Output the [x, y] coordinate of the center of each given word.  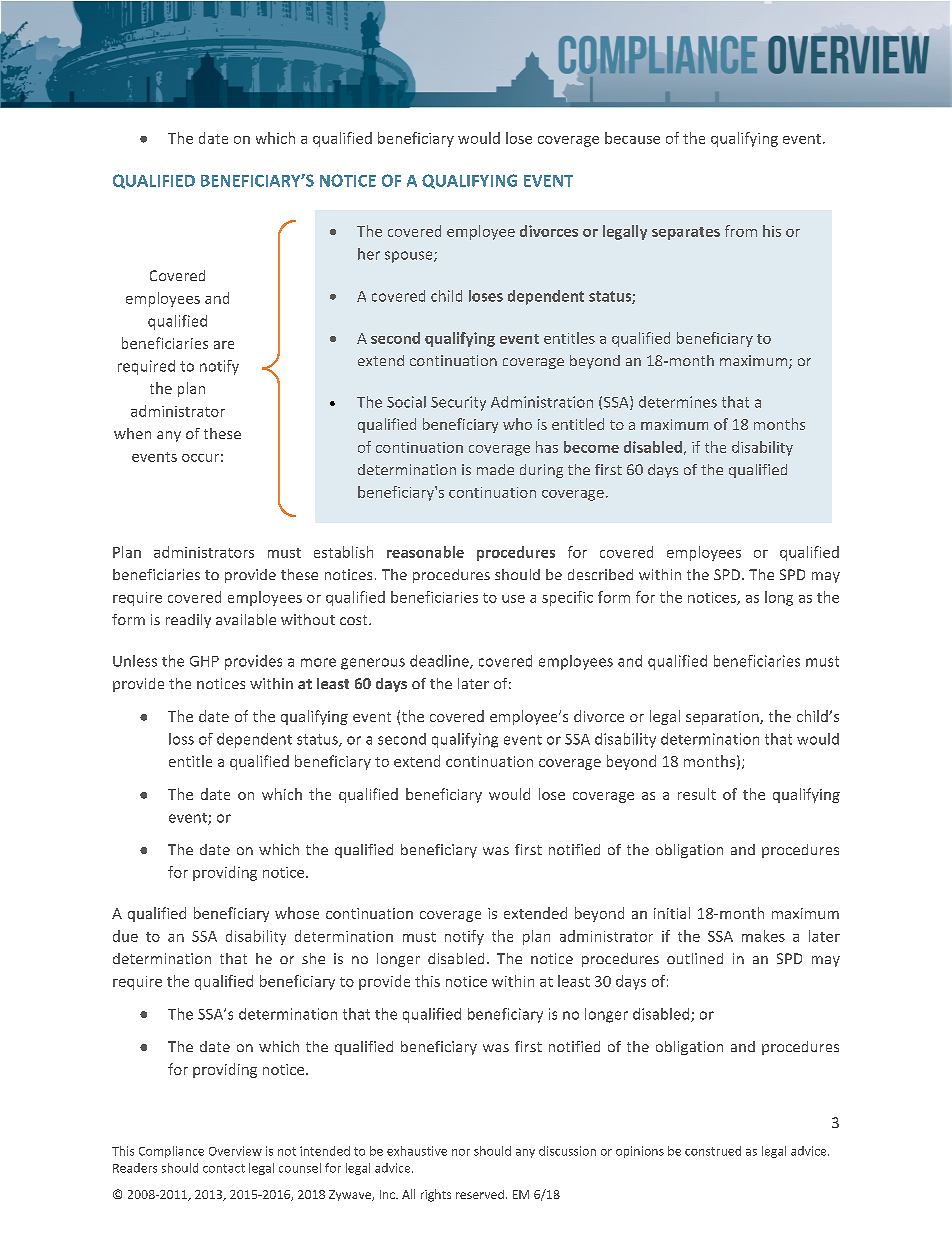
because [632, 138]
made [495, 469]
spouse [410, 257]
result [697, 794]
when [132, 433]
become [591, 447]
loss [181, 739]
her [369, 254]
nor [461, 1152]
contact [224, 1168]
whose [297, 913]
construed [713, 1151]
